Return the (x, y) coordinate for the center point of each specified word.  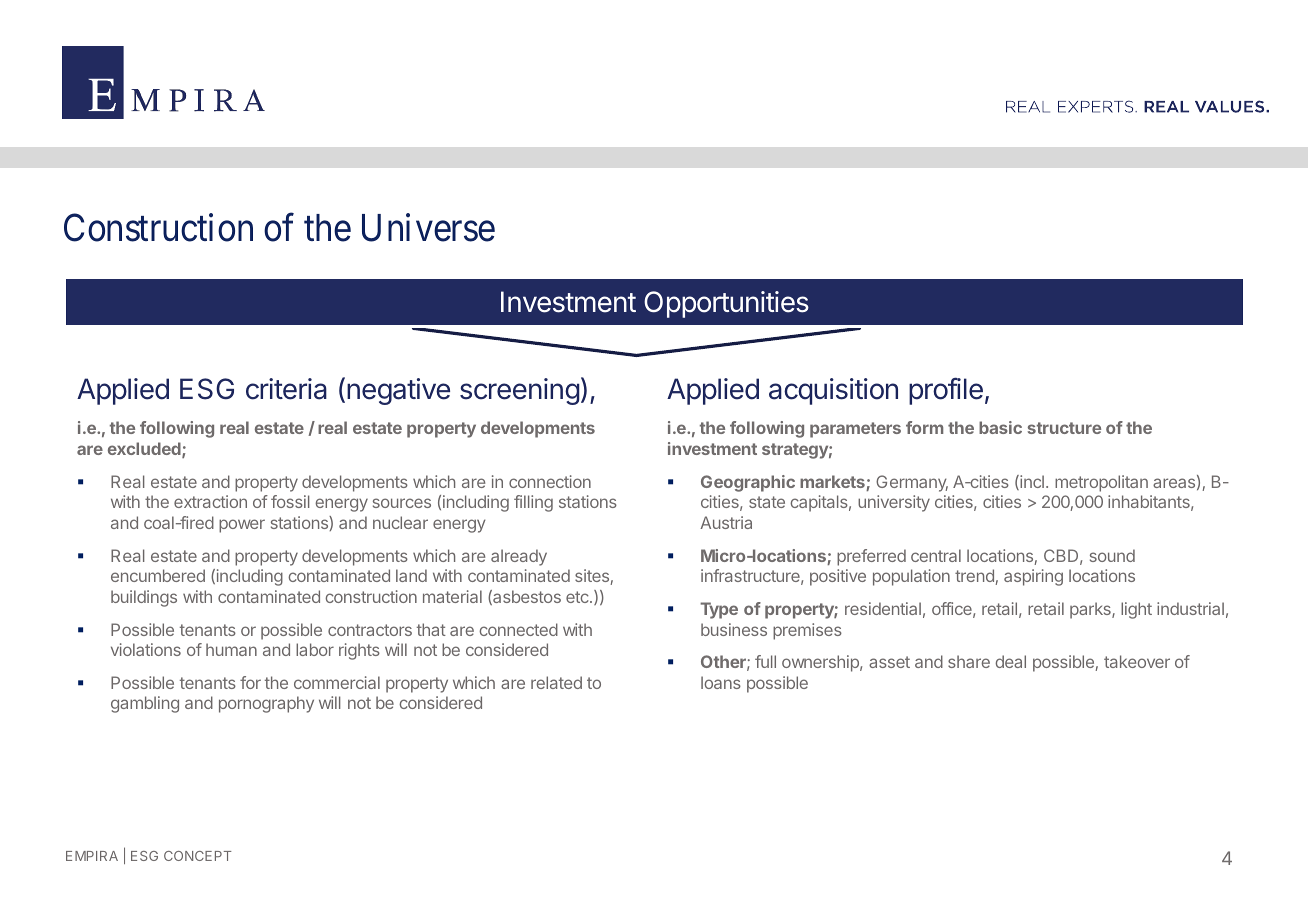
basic (1000, 427)
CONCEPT (198, 856)
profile (946, 391)
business (734, 629)
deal (1010, 661)
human (231, 649)
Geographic (748, 483)
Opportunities (726, 304)
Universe (428, 228)
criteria (286, 389)
